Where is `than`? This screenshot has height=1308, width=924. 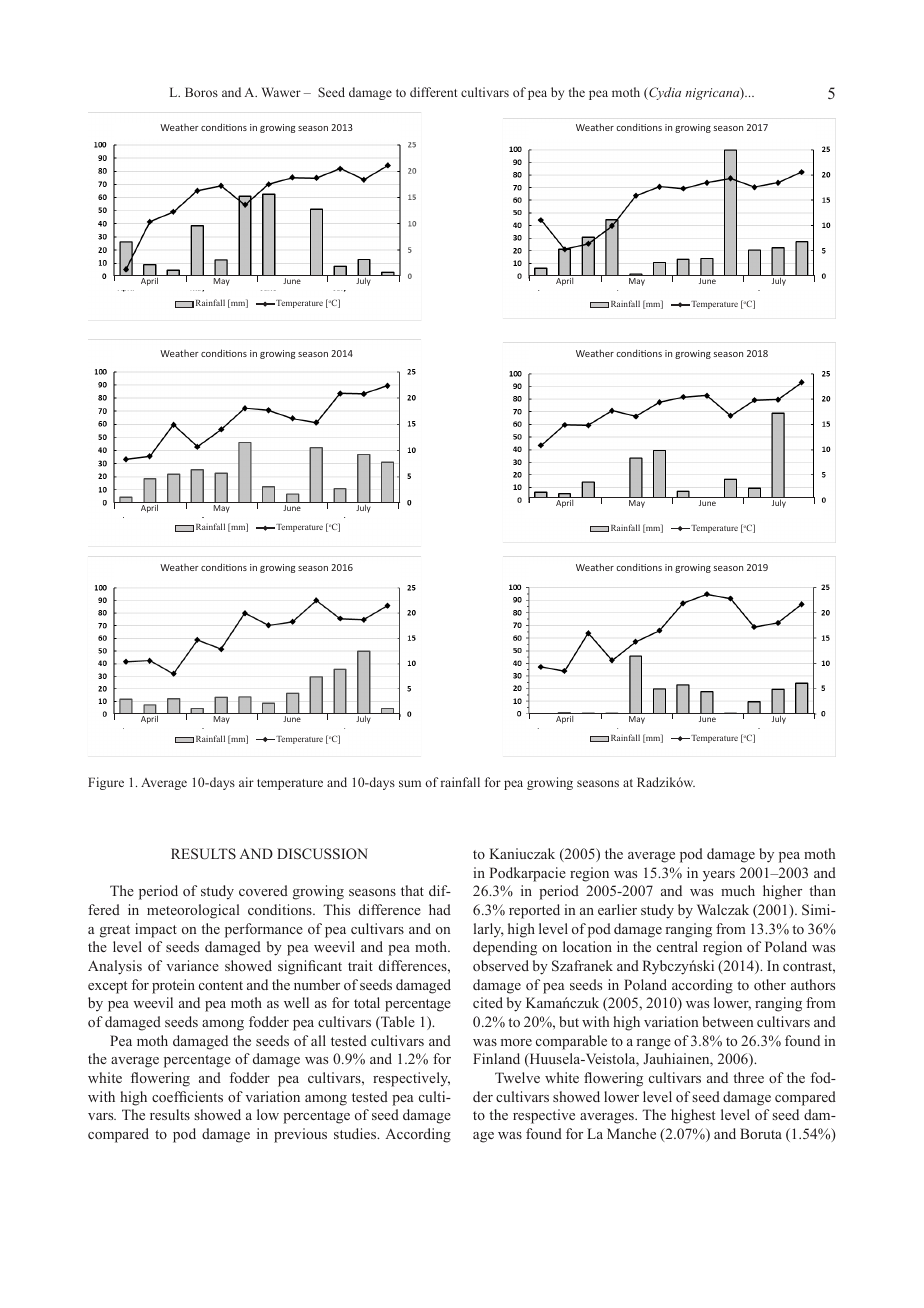 than is located at coordinates (822, 890).
